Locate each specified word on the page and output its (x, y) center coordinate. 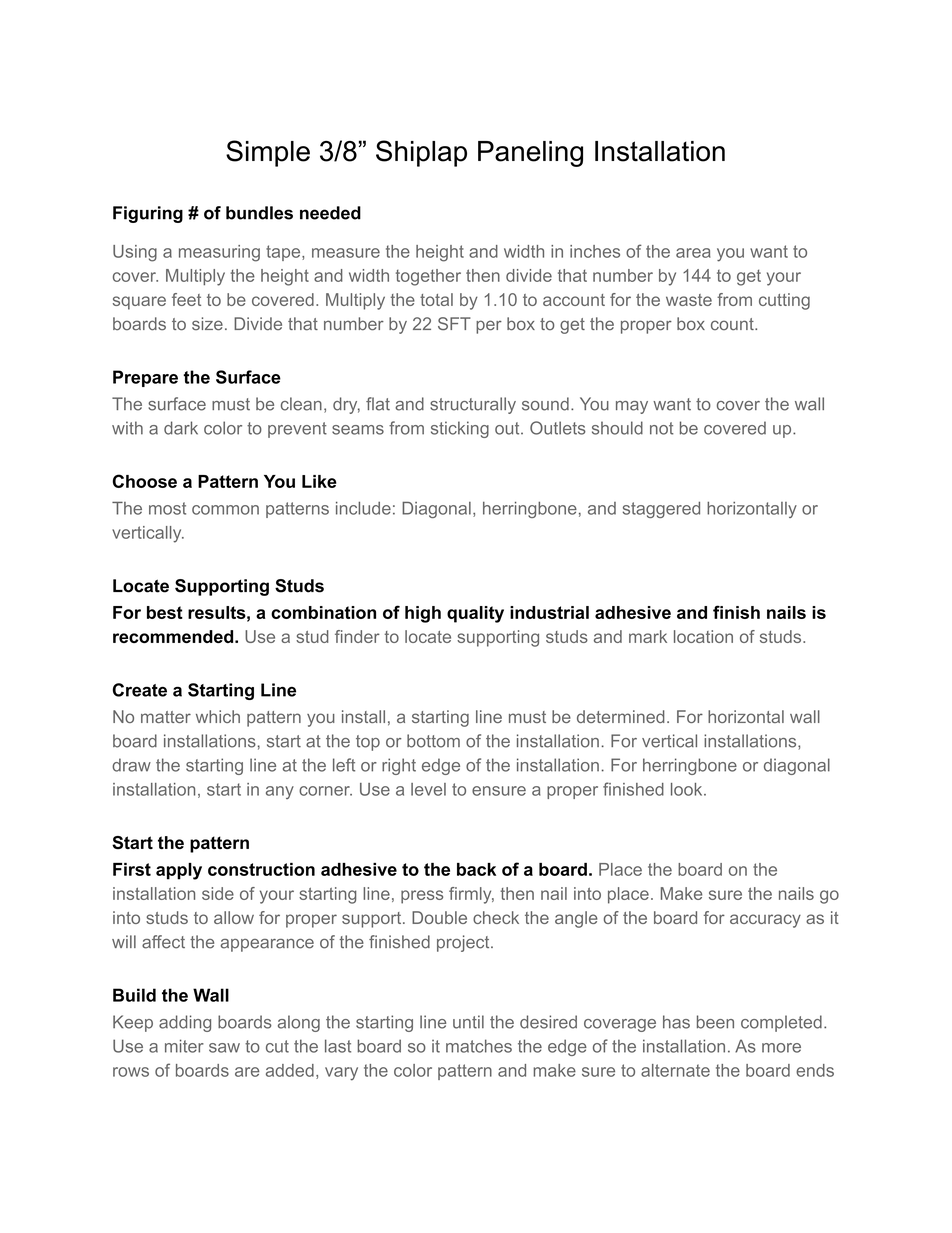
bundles (259, 213)
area (693, 253)
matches (479, 1046)
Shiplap (421, 153)
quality (475, 614)
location (703, 636)
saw (224, 1048)
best (165, 612)
